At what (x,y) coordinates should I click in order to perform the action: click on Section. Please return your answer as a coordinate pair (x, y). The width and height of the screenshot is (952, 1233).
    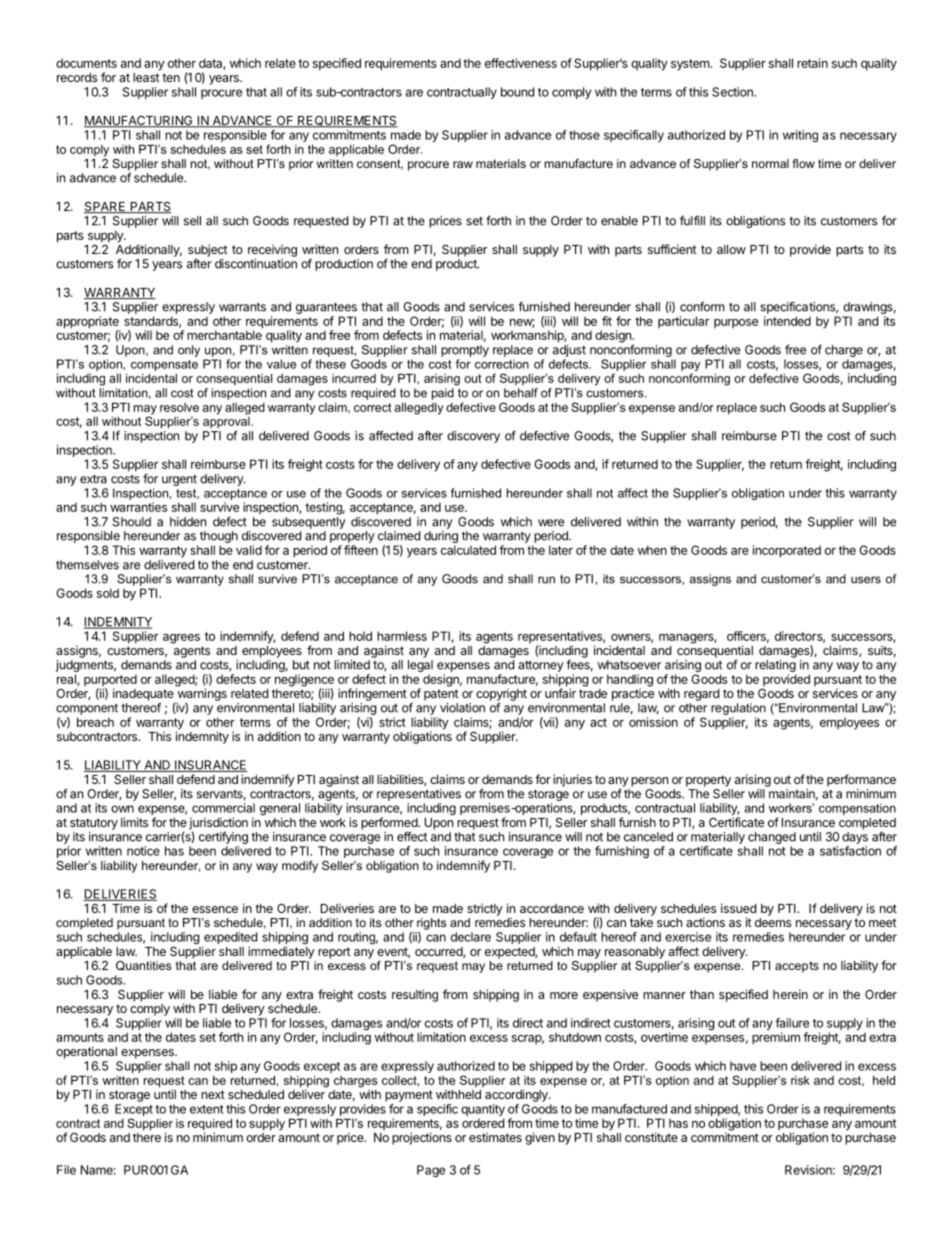
    Looking at the image, I should click on (733, 92).
